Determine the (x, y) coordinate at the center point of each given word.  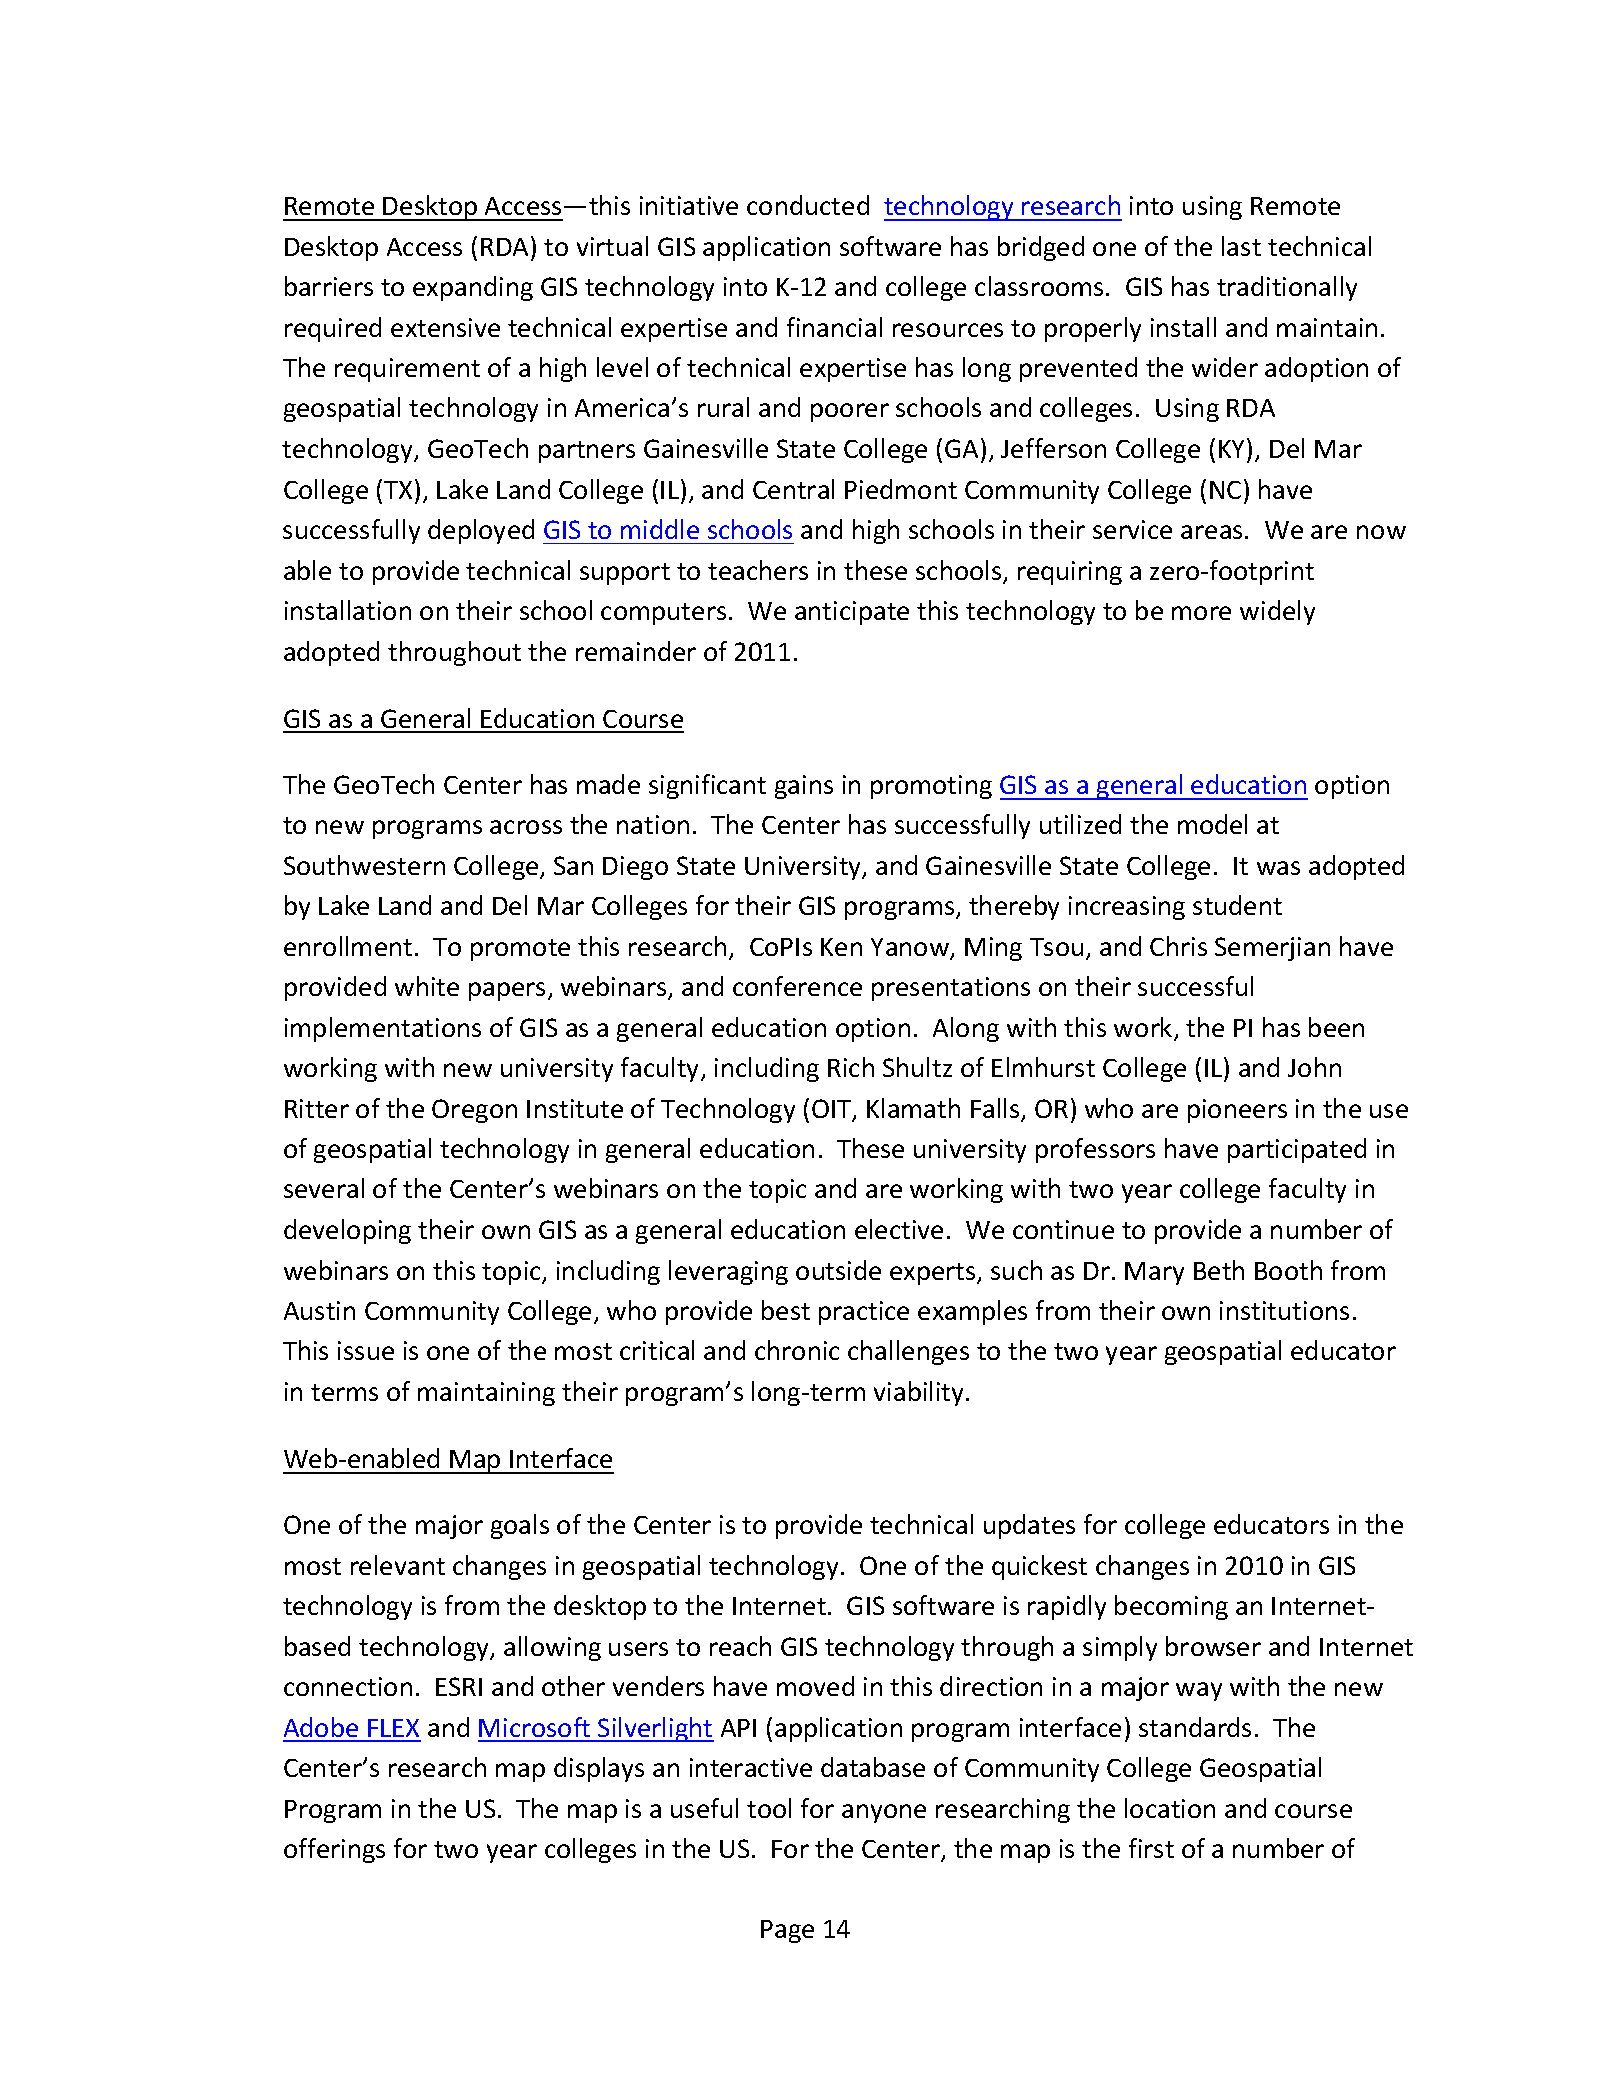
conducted (808, 205)
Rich (851, 1067)
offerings (334, 1850)
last (1241, 246)
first (1151, 1848)
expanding (473, 288)
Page (787, 1931)
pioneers (1237, 1111)
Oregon (474, 1111)
